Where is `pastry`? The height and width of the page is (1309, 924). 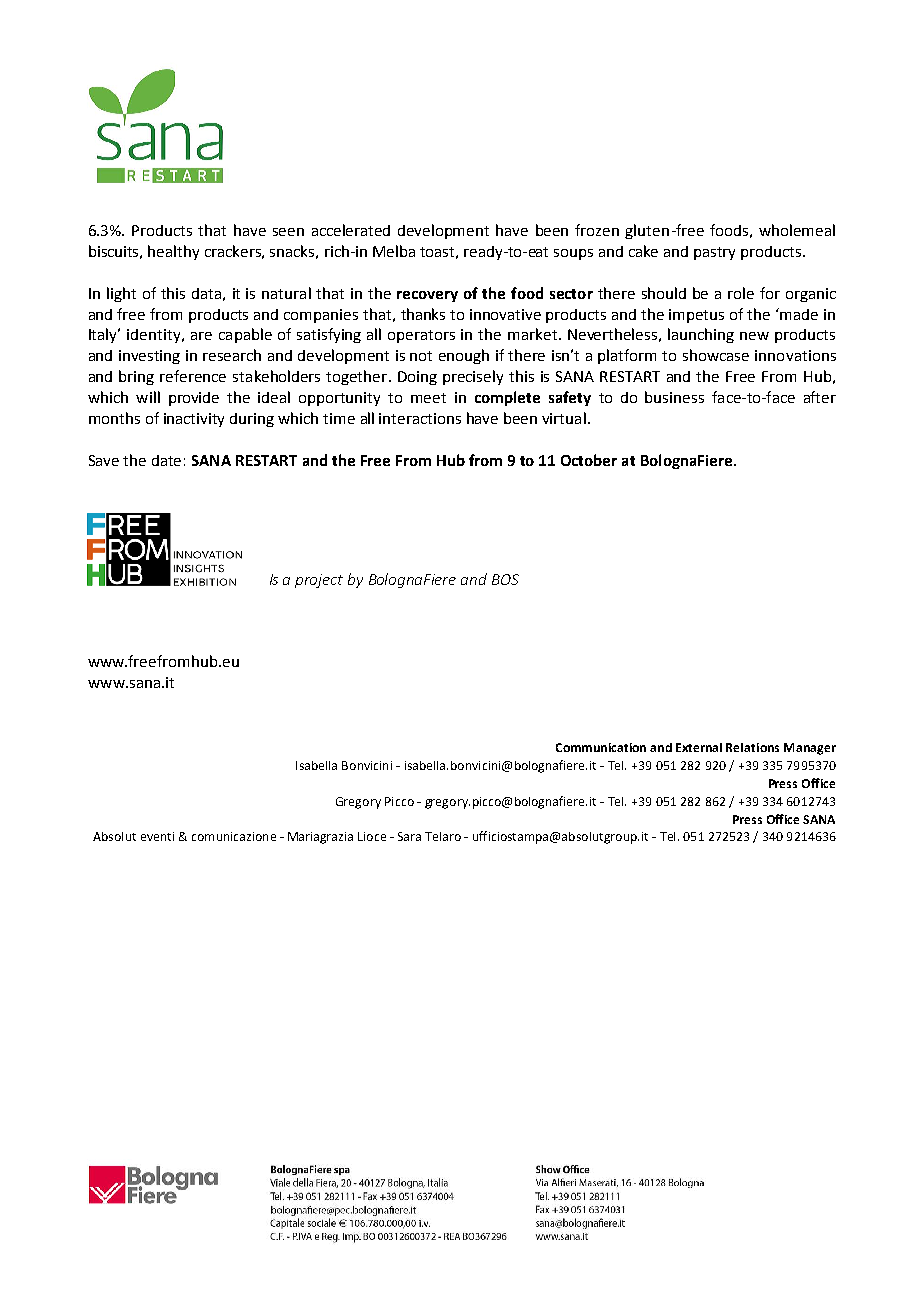 pastry is located at coordinates (714, 253).
